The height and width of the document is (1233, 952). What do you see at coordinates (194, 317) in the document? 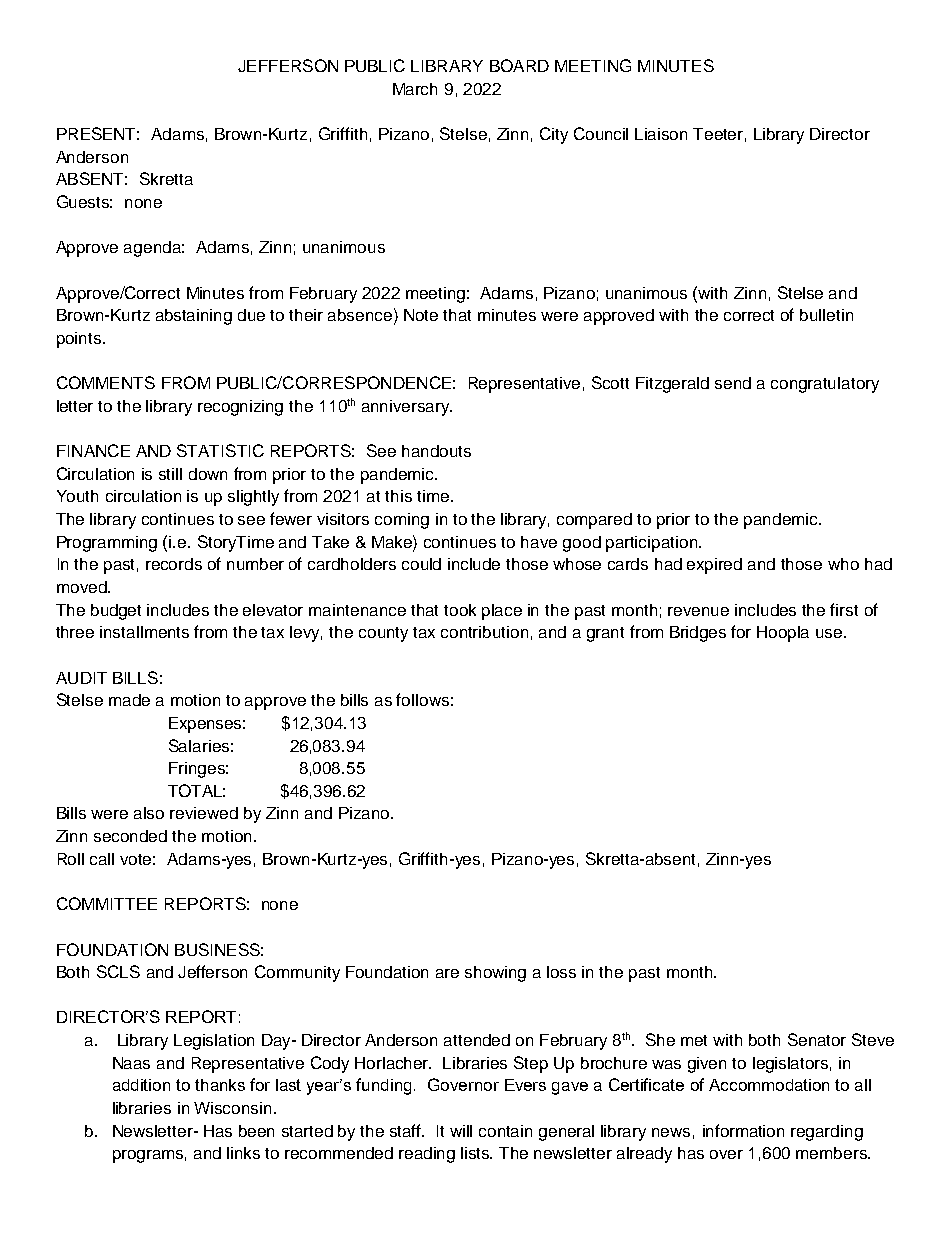
I see `abstaining` at bounding box center [194, 317].
